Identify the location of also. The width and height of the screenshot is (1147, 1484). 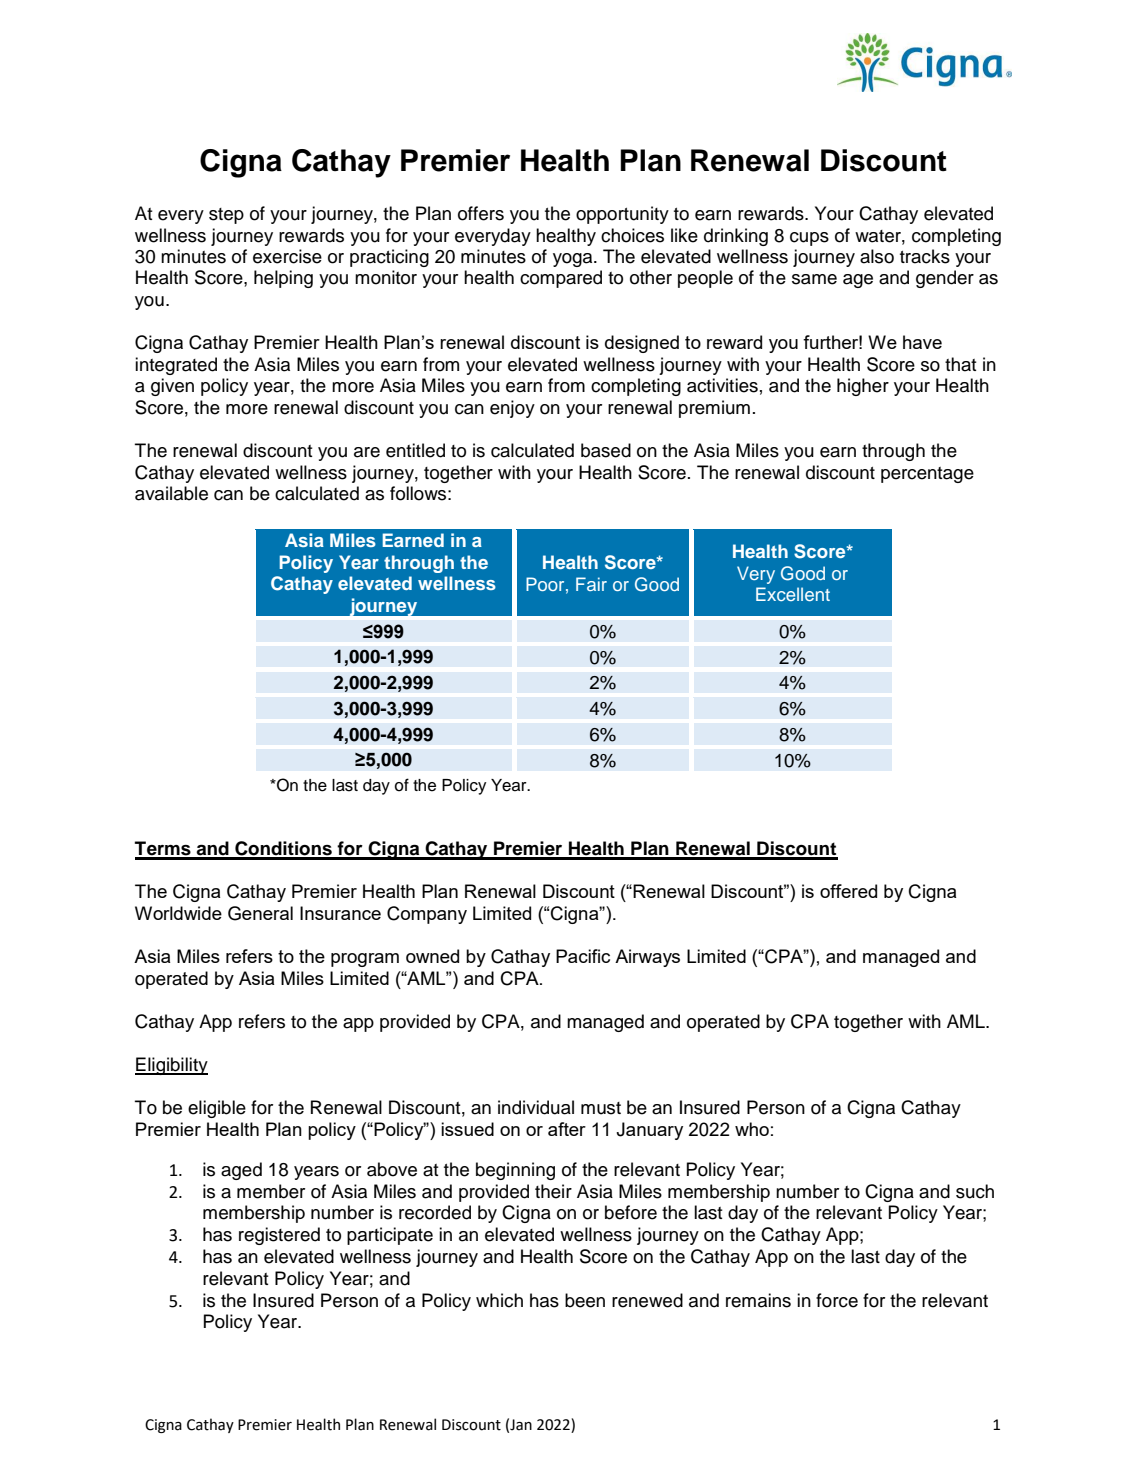
(877, 256).
